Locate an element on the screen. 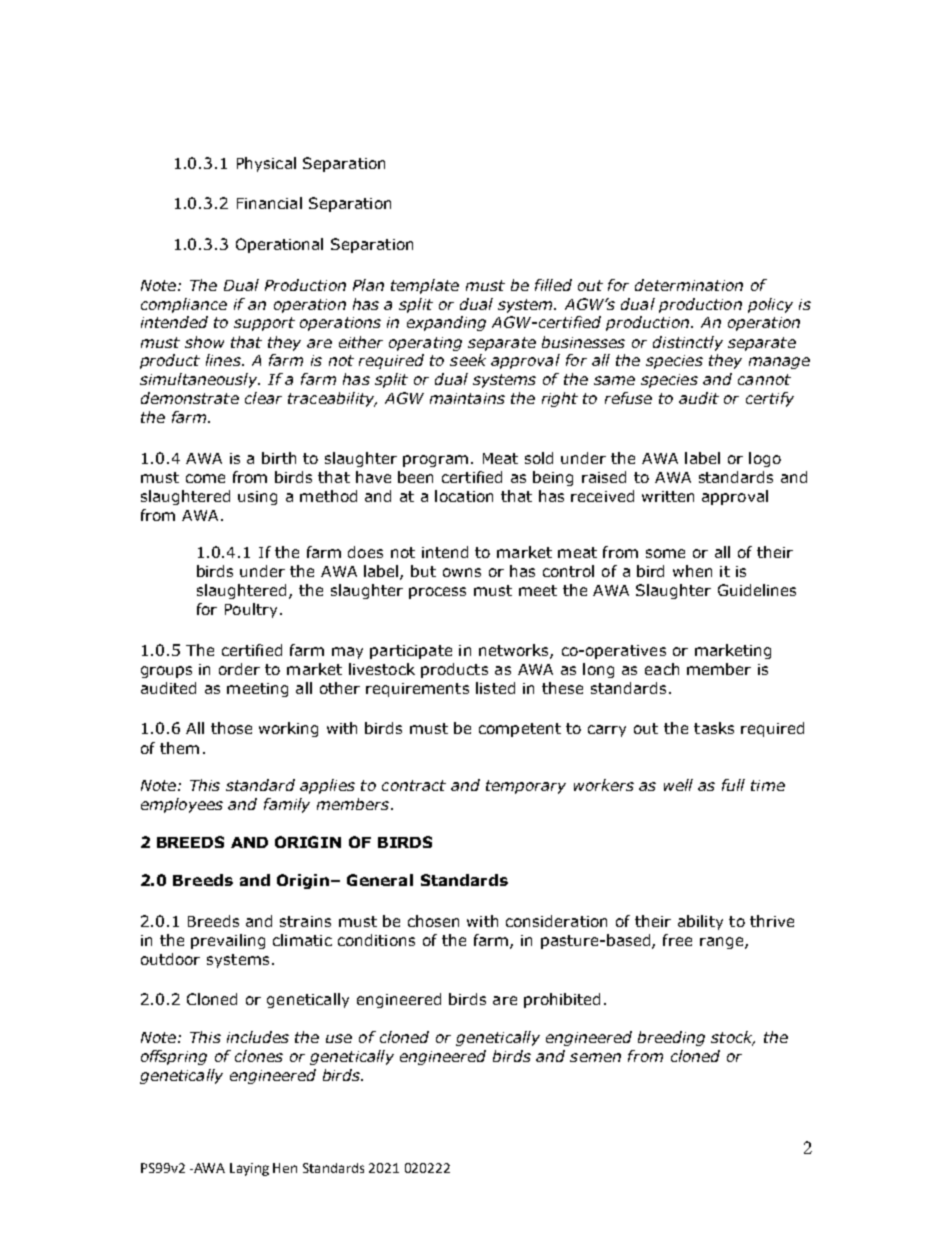 Image resolution: width=952 pixels, height=1233 pixels. Financial is located at coordinates (269, 203).
